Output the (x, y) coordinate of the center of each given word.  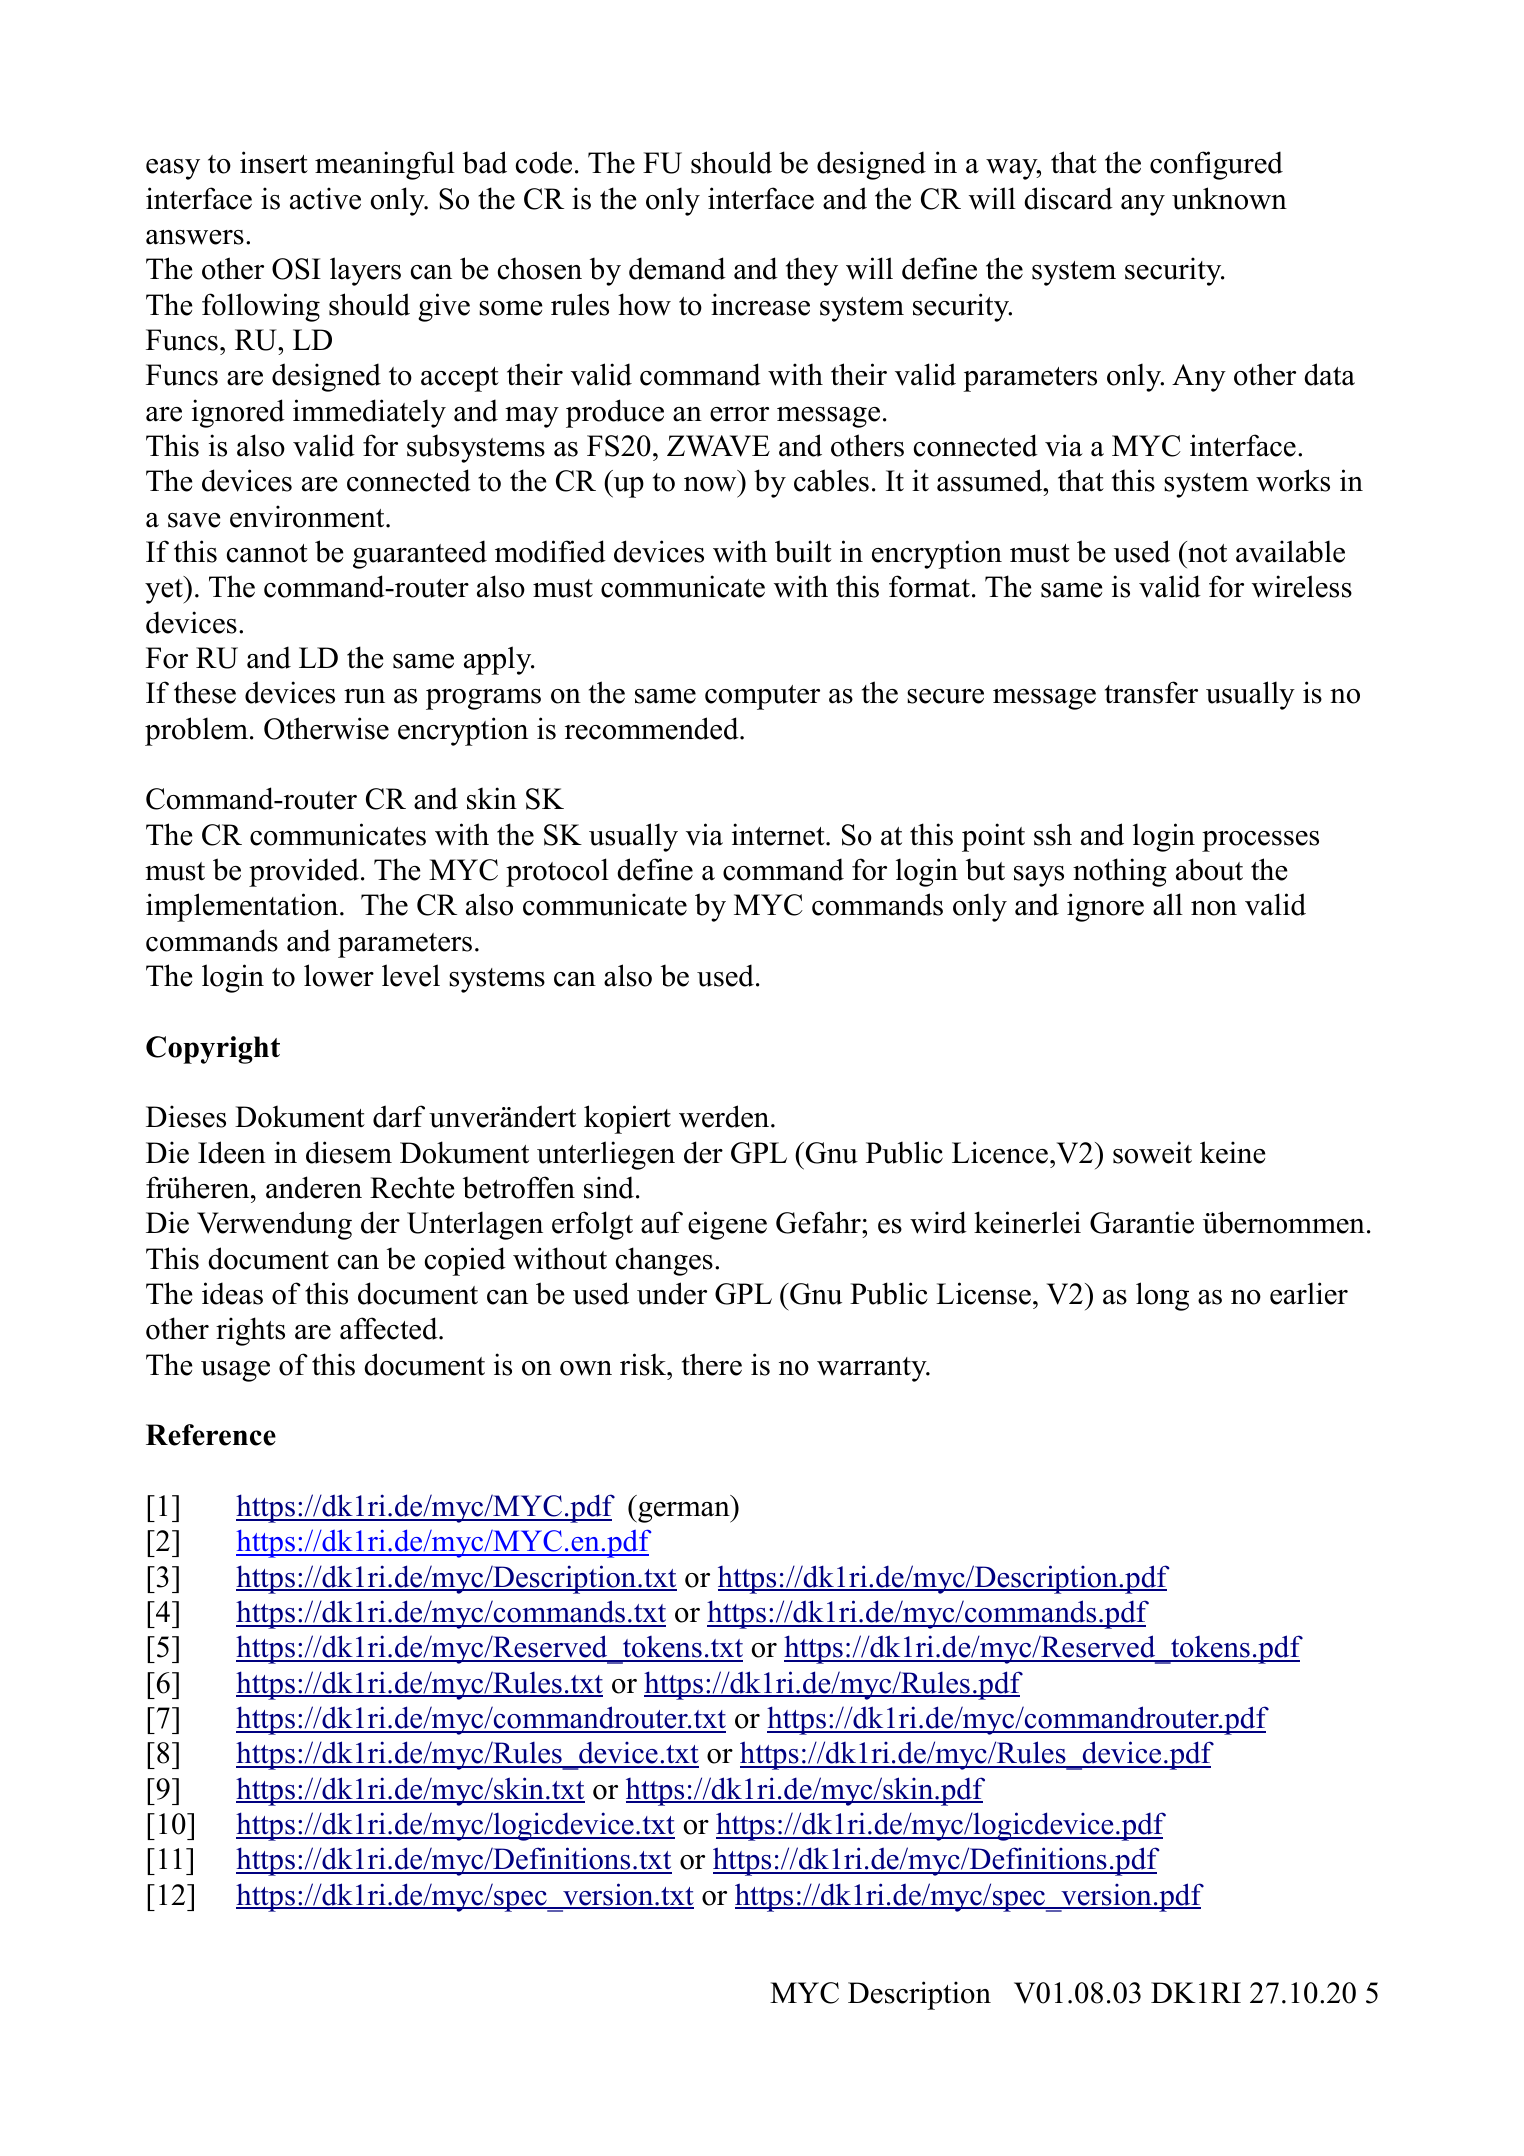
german (684, 1512)
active (325, 198)
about (1209, 869)
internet (779, 834)
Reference (211, 1435)
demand (677, 268)
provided (304, 872)
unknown (1229, 198)
